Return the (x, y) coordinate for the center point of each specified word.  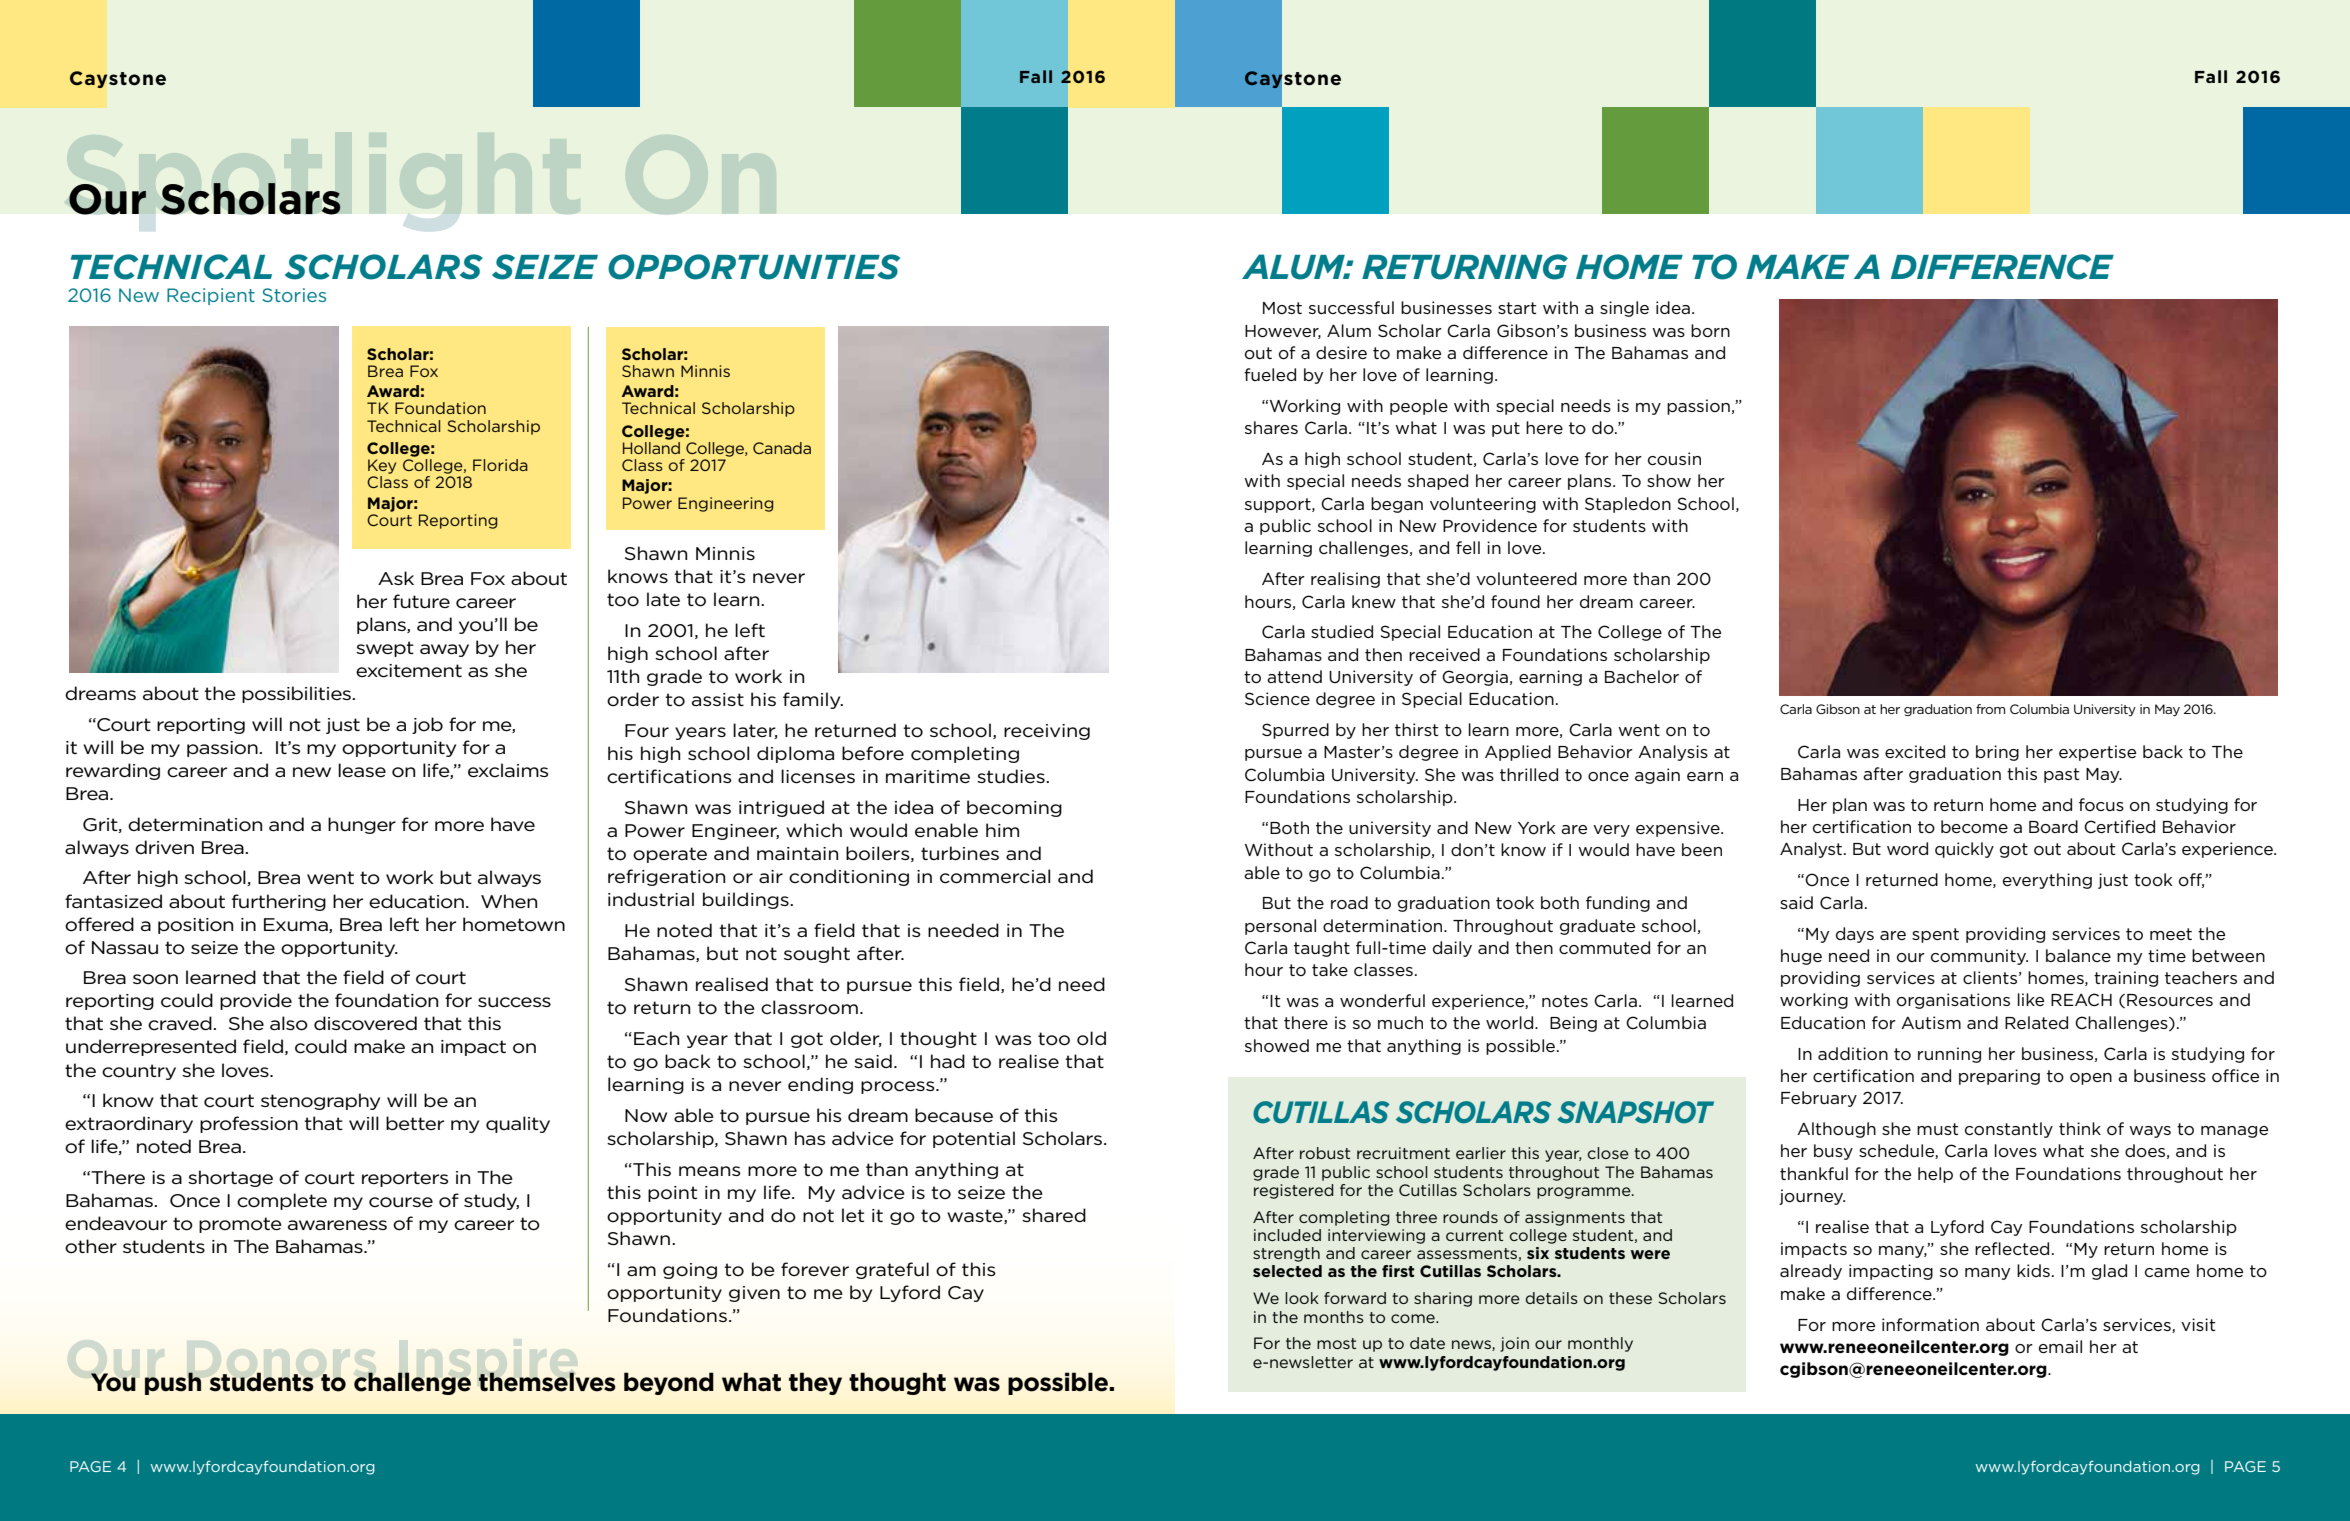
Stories (294, 295)
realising (1345, 580)
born (1710, 331)
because (954, 1115)
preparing (1999, 1077)
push (173, 1383)
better (415, 1123)
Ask (396, 578)
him (1002, 830)
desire (1341, 352)
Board (2053, 827)
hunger (362, 825)
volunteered (1526, 578)
